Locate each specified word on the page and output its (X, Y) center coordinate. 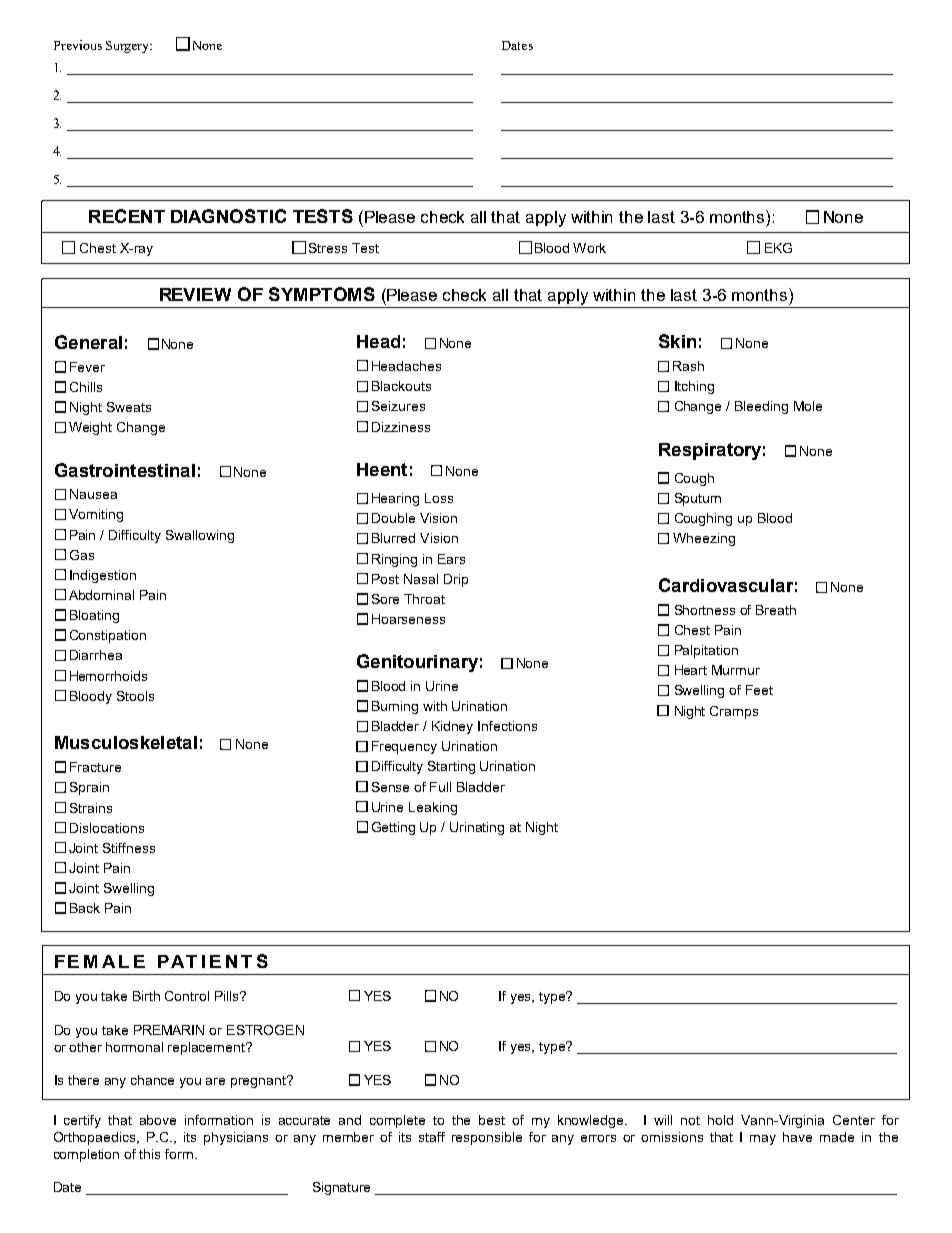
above (158, 1120)
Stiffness (129, 848)
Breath (776, 610)
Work (589, 248)
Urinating (477, 828)
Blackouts (401, 386)
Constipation (108, 636)
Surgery (129, 47)
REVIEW (195, 294)
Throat (424, 599)
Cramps (734, 712)
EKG (778, 248)
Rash (688, 366)
